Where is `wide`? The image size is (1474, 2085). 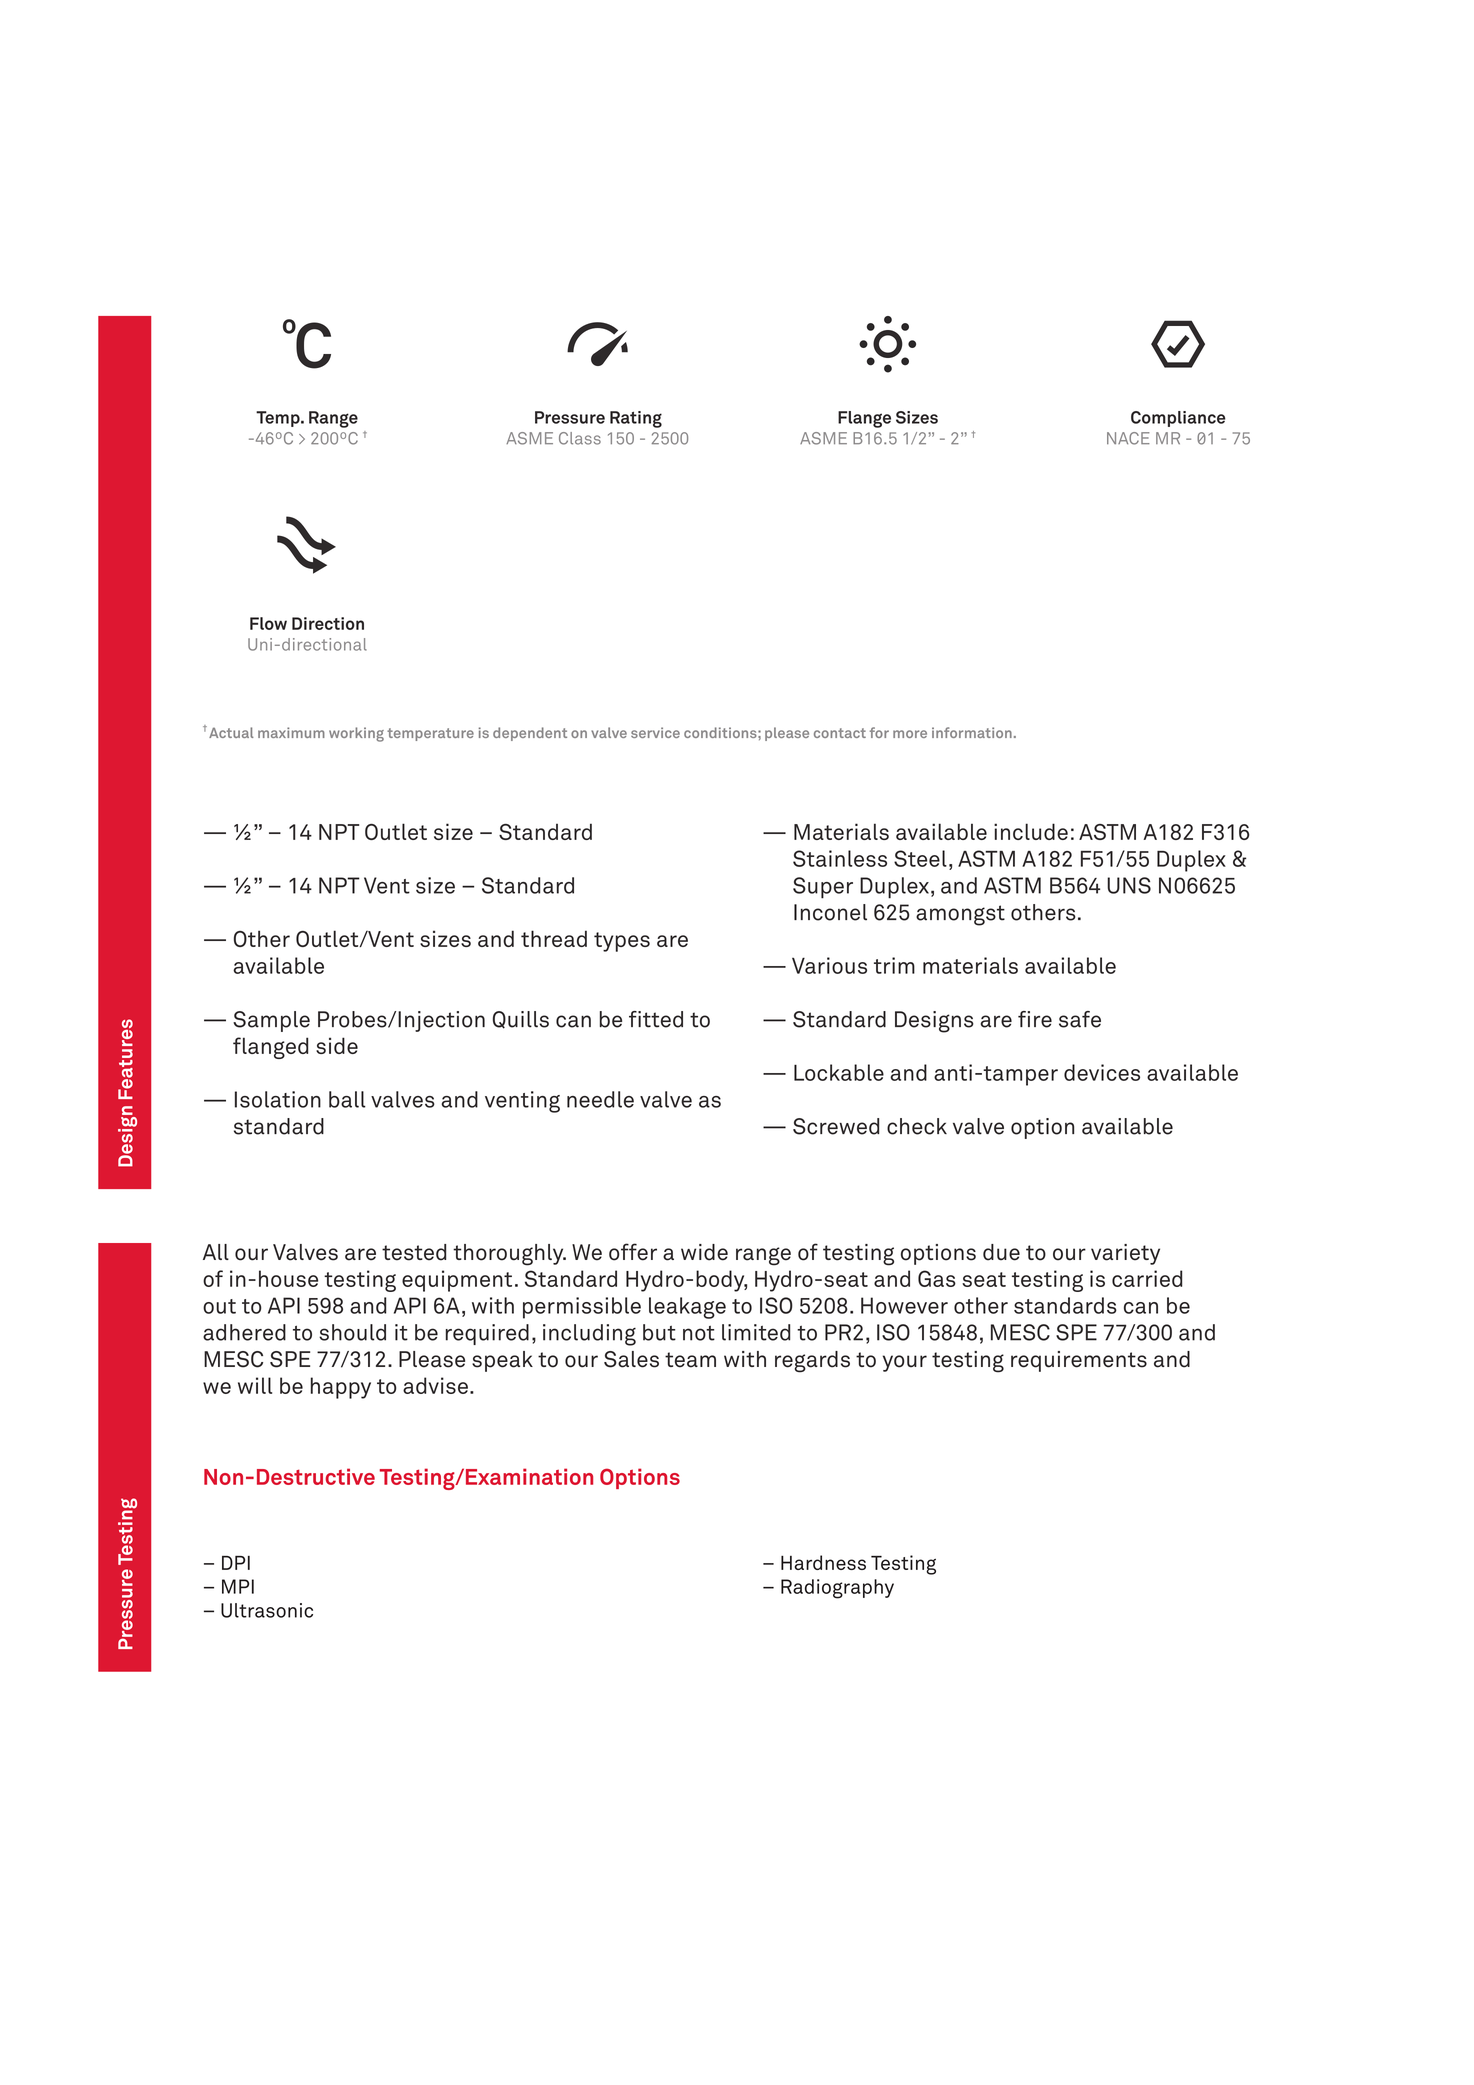
wide is located at coordinates (704, 1252).
